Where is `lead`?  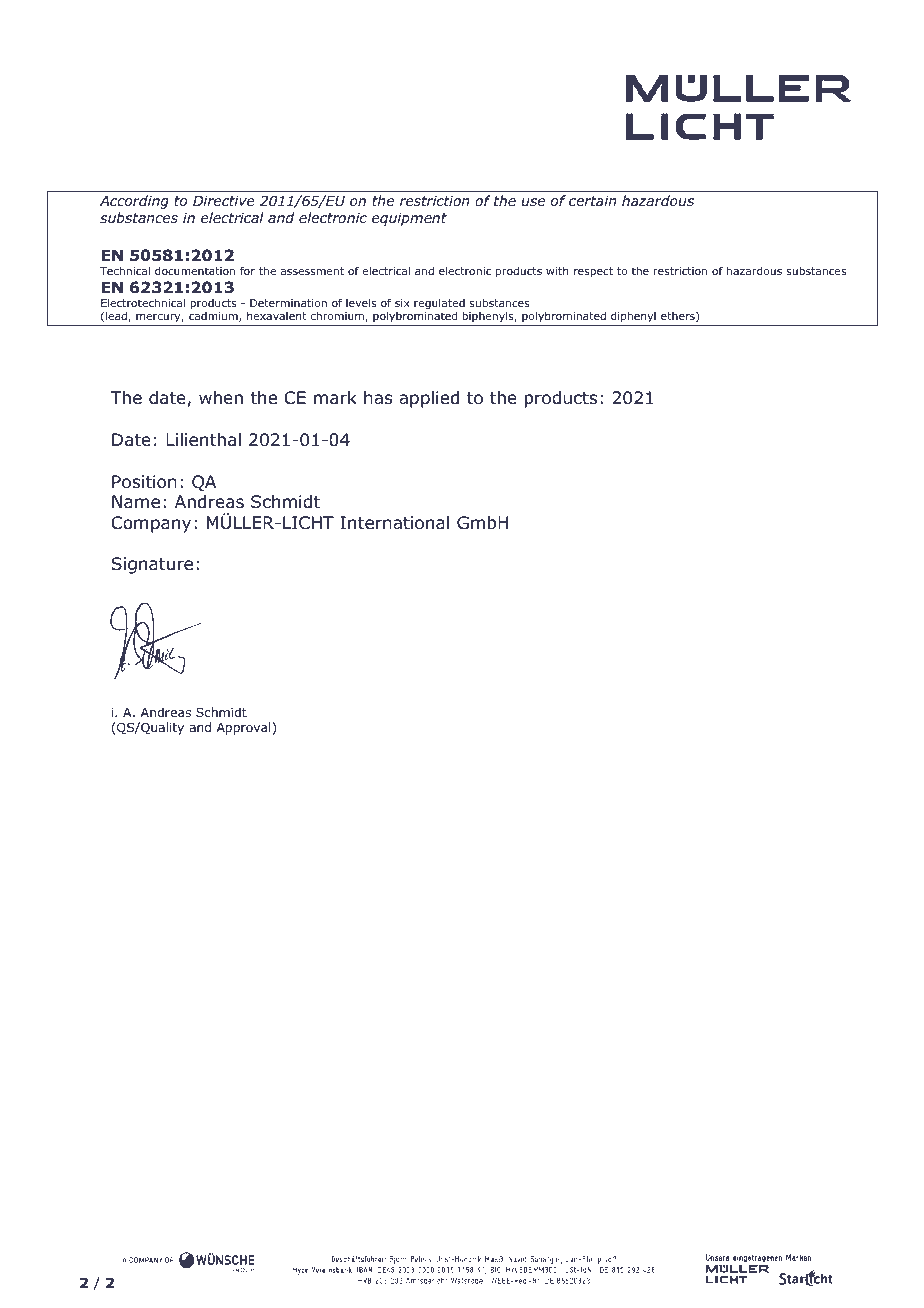 lead is located at coordinates (117, 316).
